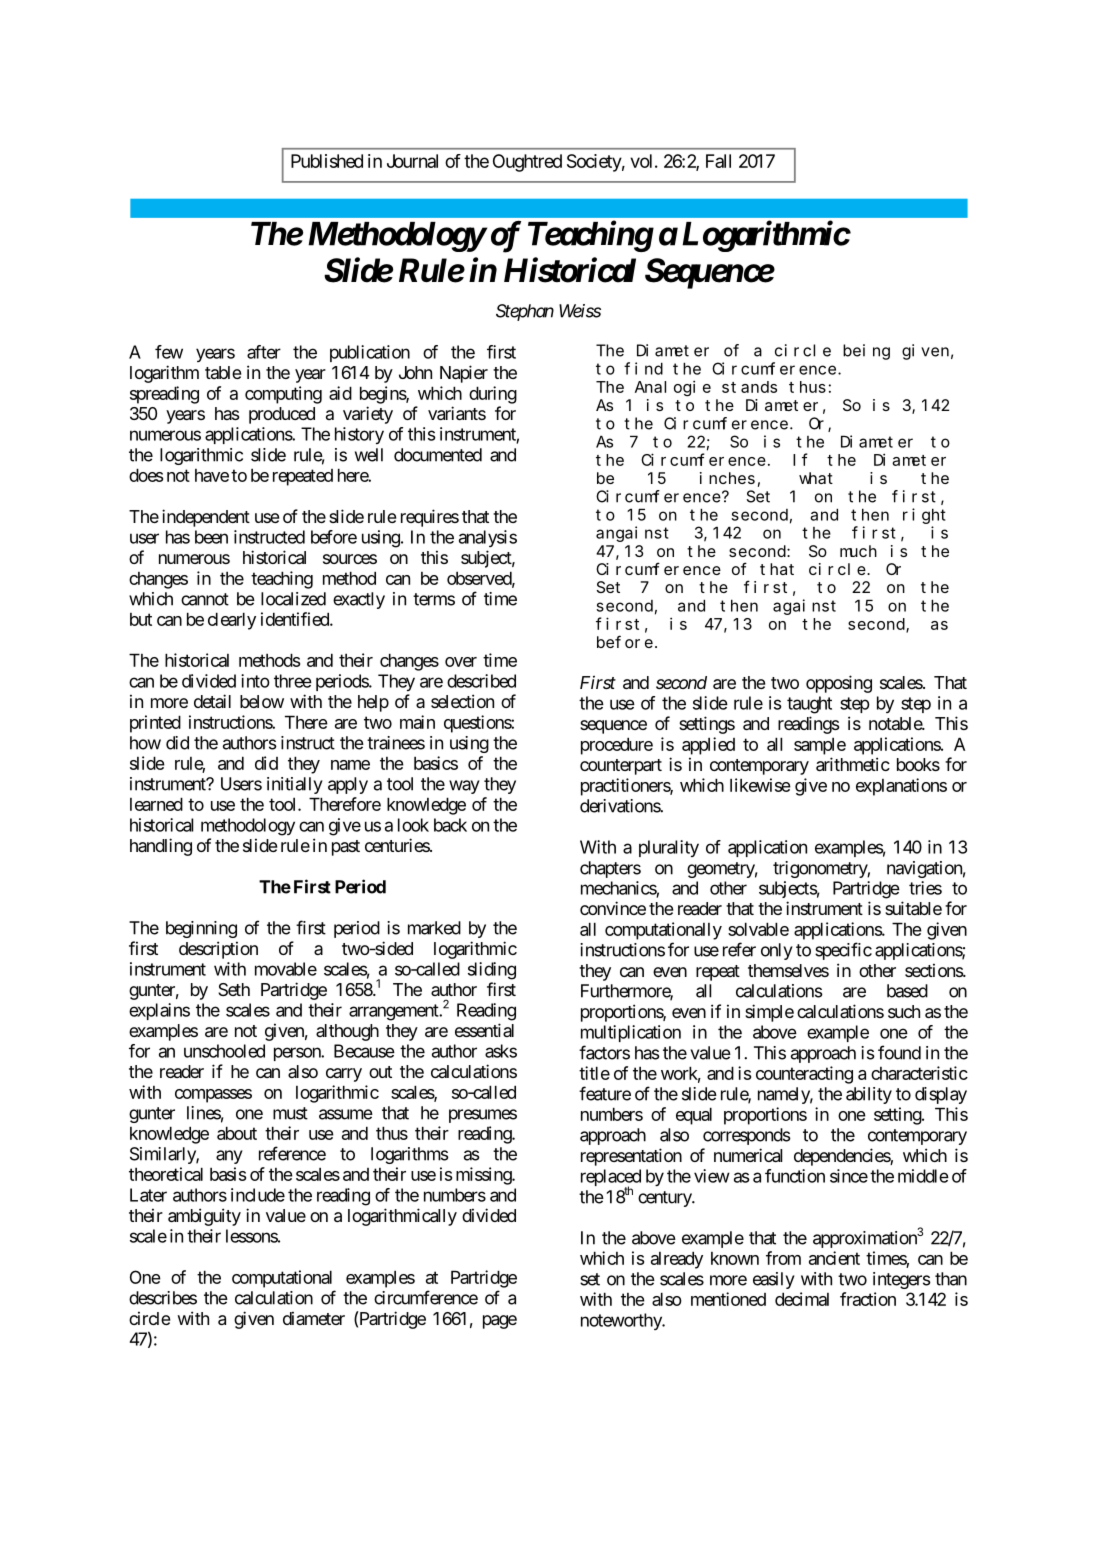 The image size is (1094, 1547). What do you see at coordinates (866, 352) in the screenshot?
I see `being` at bounding box center [866, 352].
